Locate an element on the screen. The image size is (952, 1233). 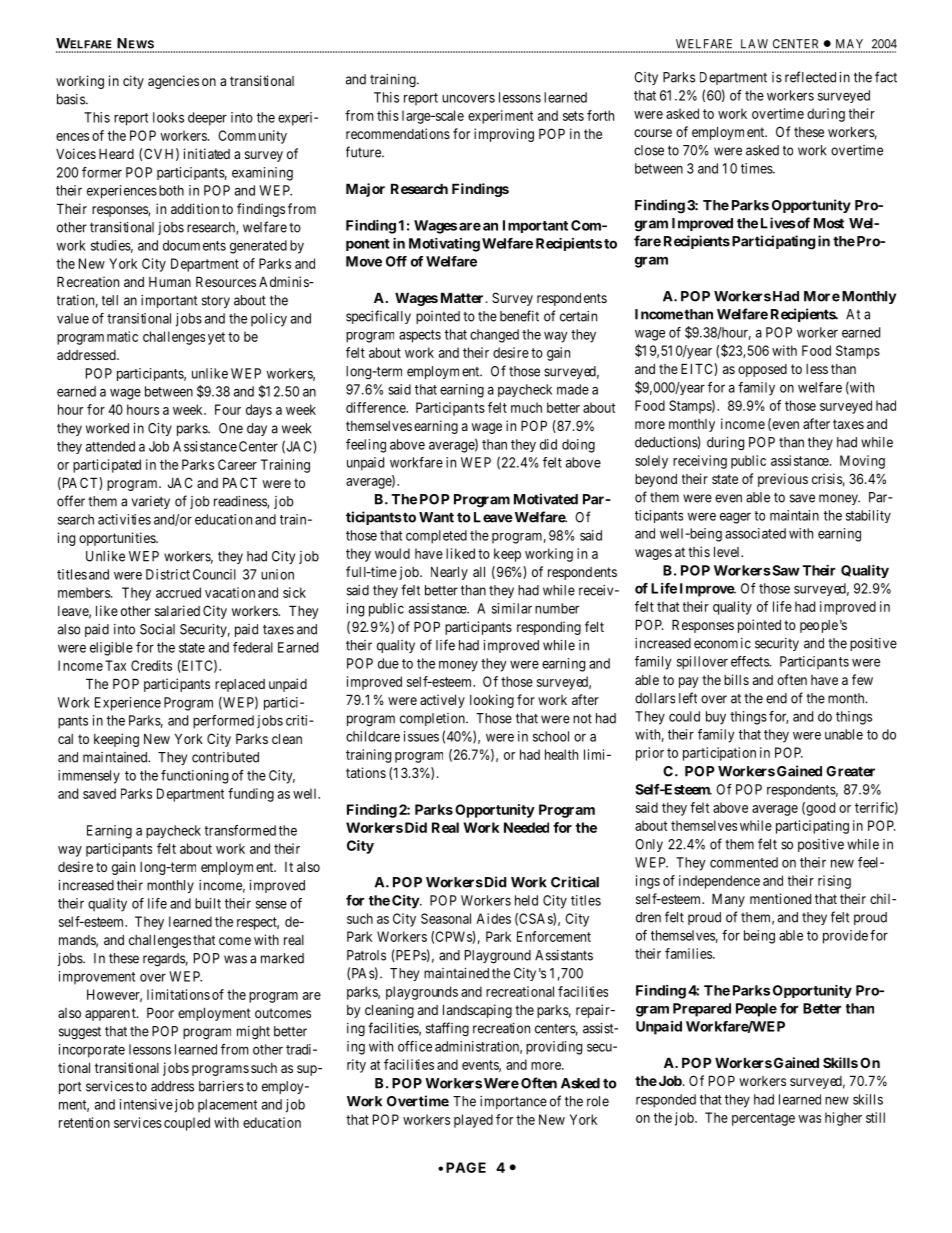
Matter is located at coordinates (462, 297).
